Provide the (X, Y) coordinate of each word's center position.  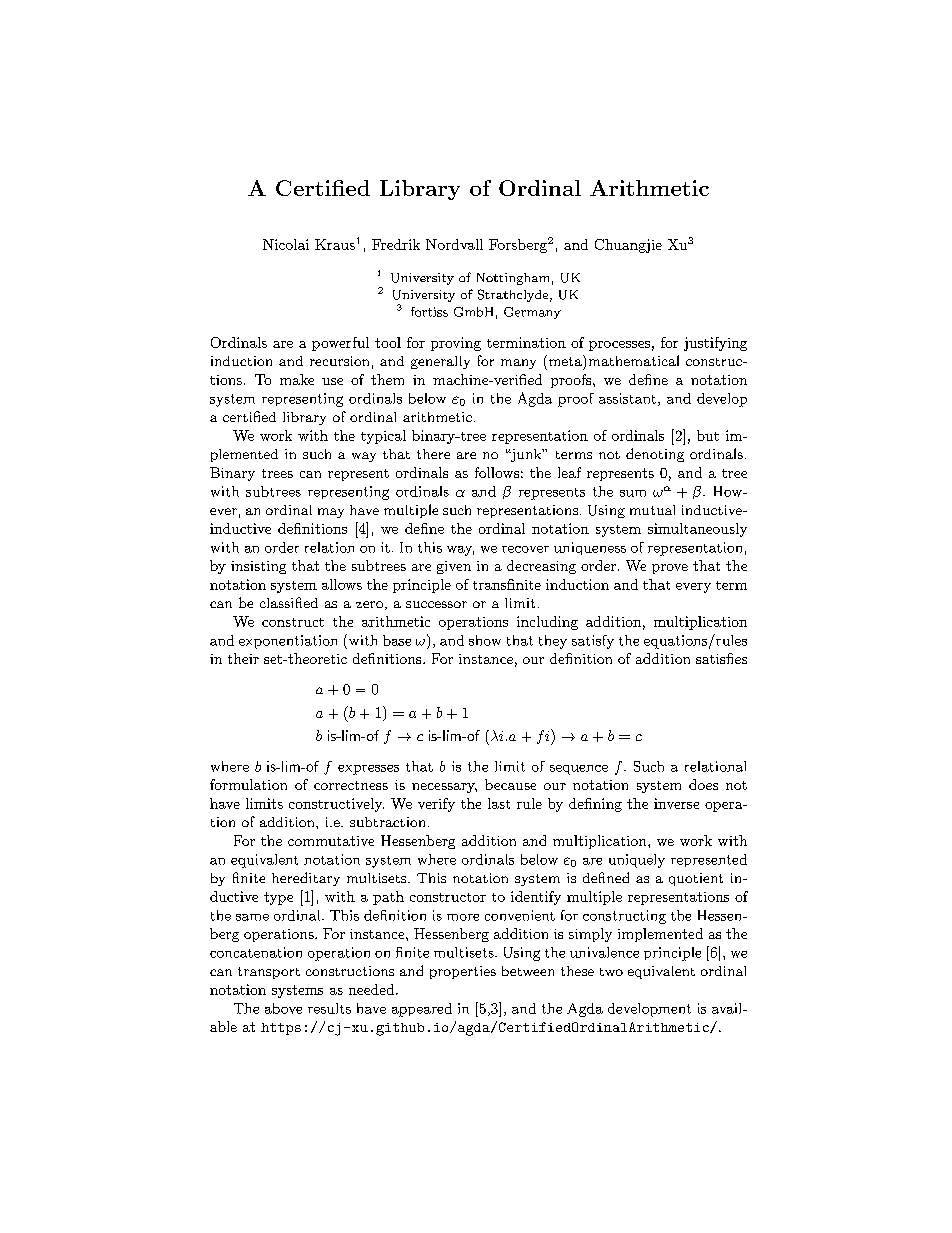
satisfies (721, 658)
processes (619, 346)
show (485, 640)
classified (289, 602)
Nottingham (513, 279)
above (283, 1008)
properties (463, 972)
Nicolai (286, 244)
